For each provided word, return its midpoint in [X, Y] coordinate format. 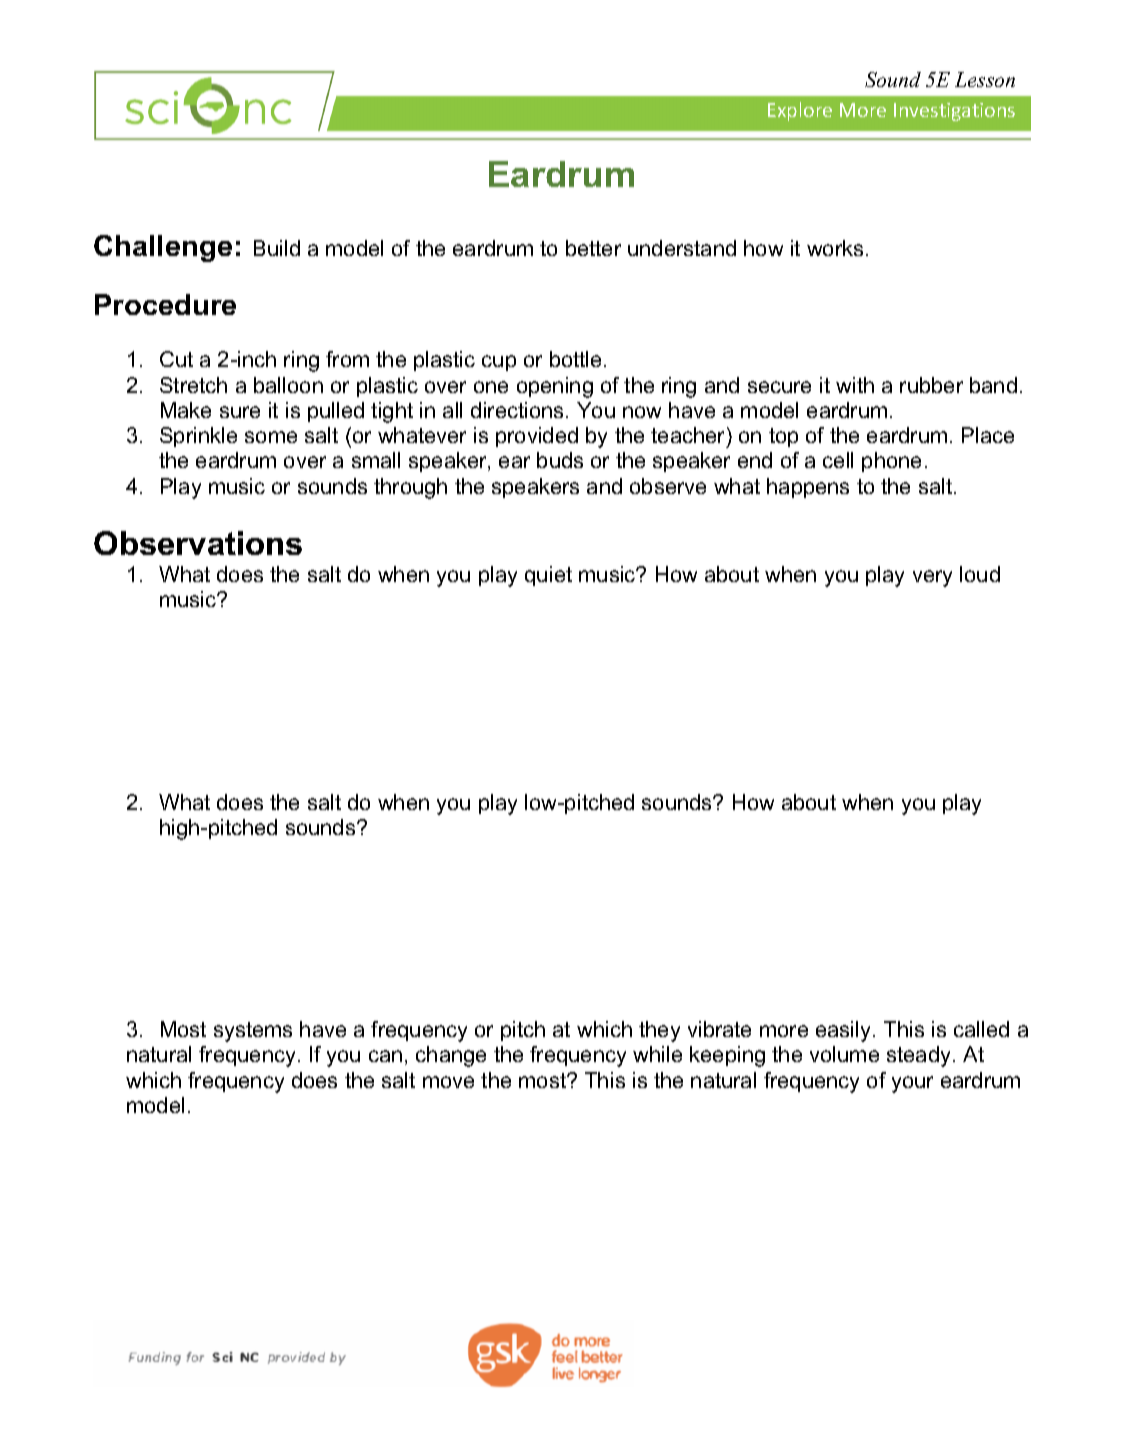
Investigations [954, 112]
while [657, 1054]
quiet [548, 576]
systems [253, 1032]
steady [918, 1056]
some [271, 437]
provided [537, 437]
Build [277, 248]
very [932, 578]
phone [891, 462]
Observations [198, 543]
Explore [800, 111]
